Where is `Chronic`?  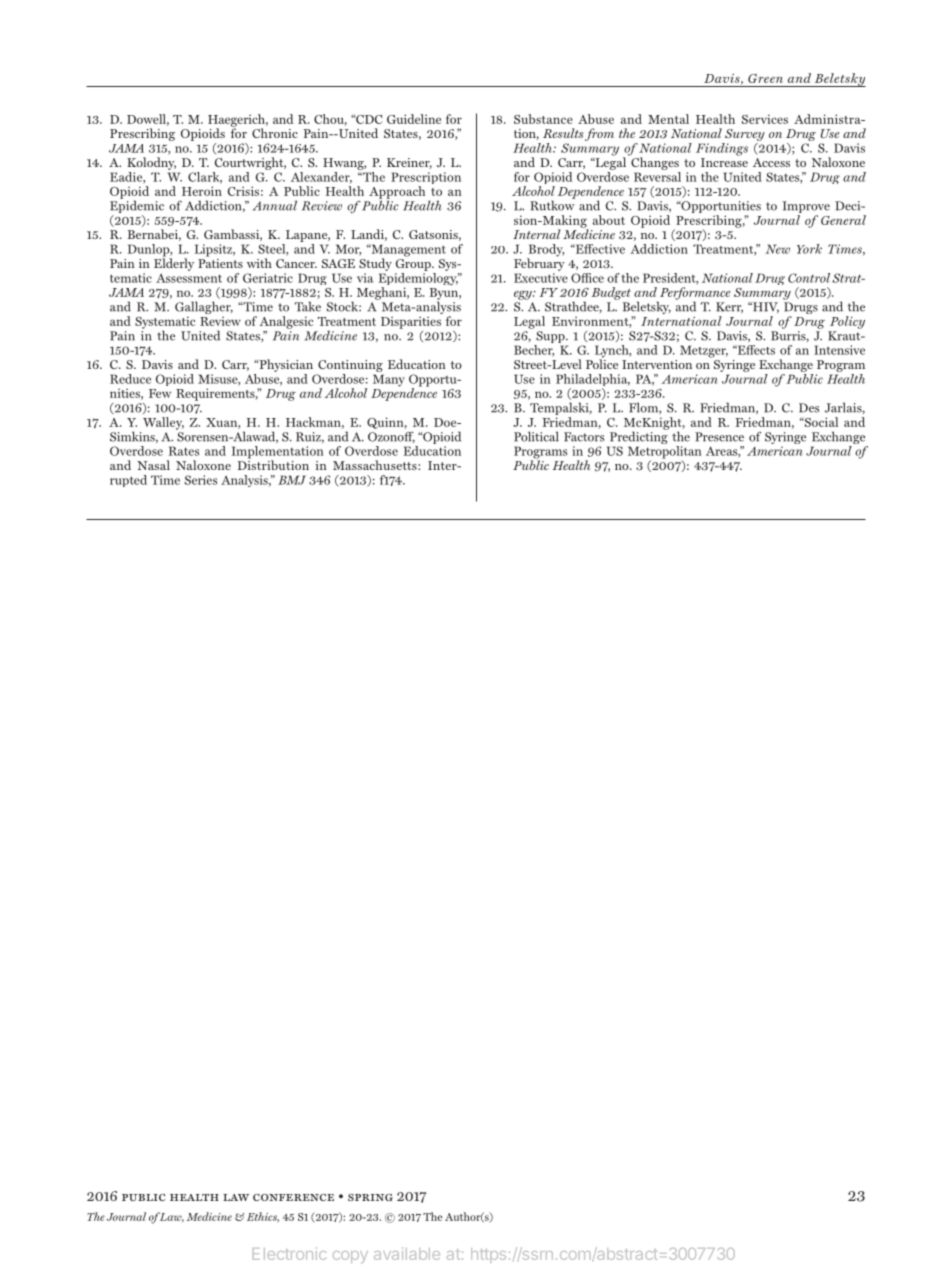
Chronic is located at coordinates (275, 133).
